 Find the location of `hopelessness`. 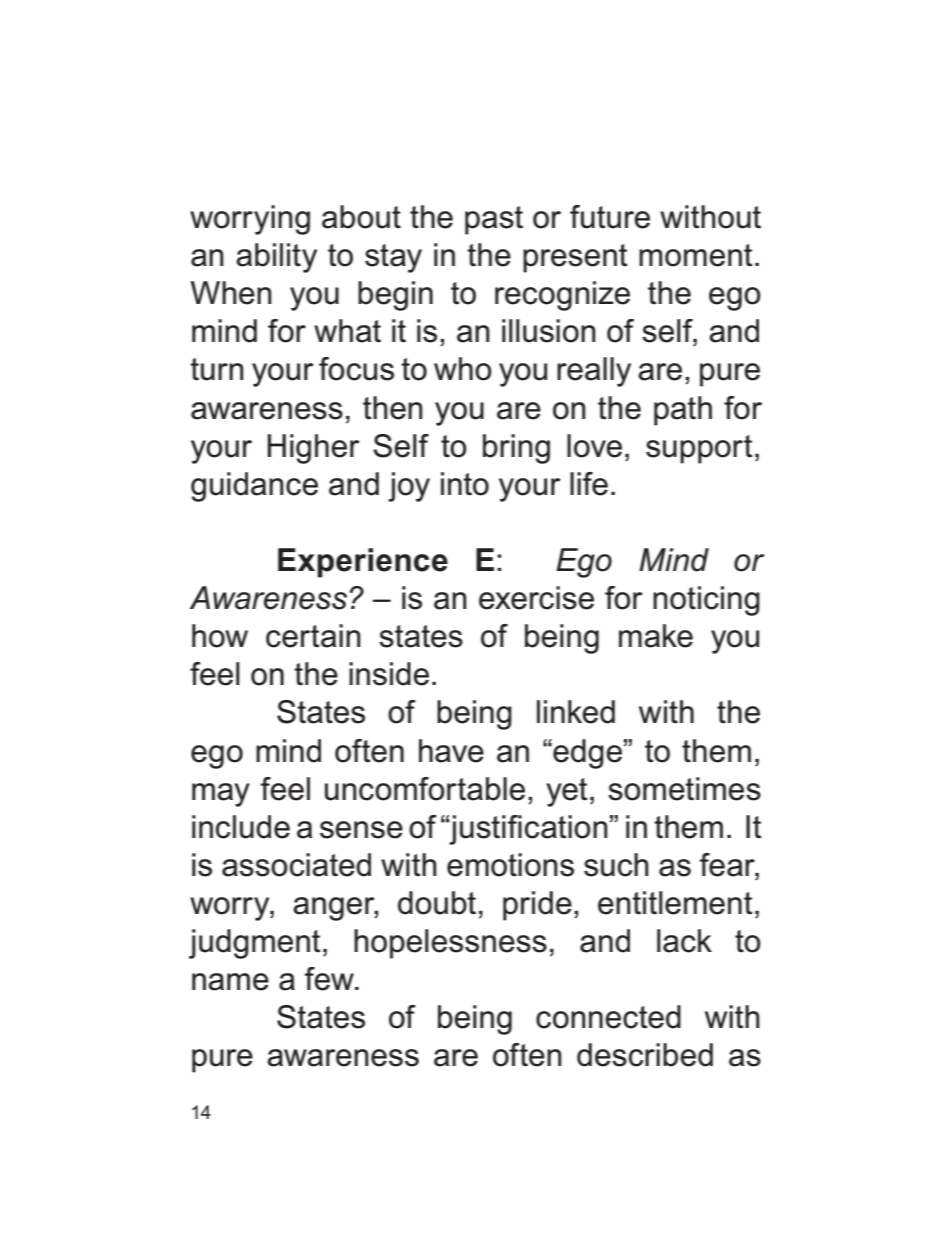

hopelessness is located at coordinates (450, 944).
